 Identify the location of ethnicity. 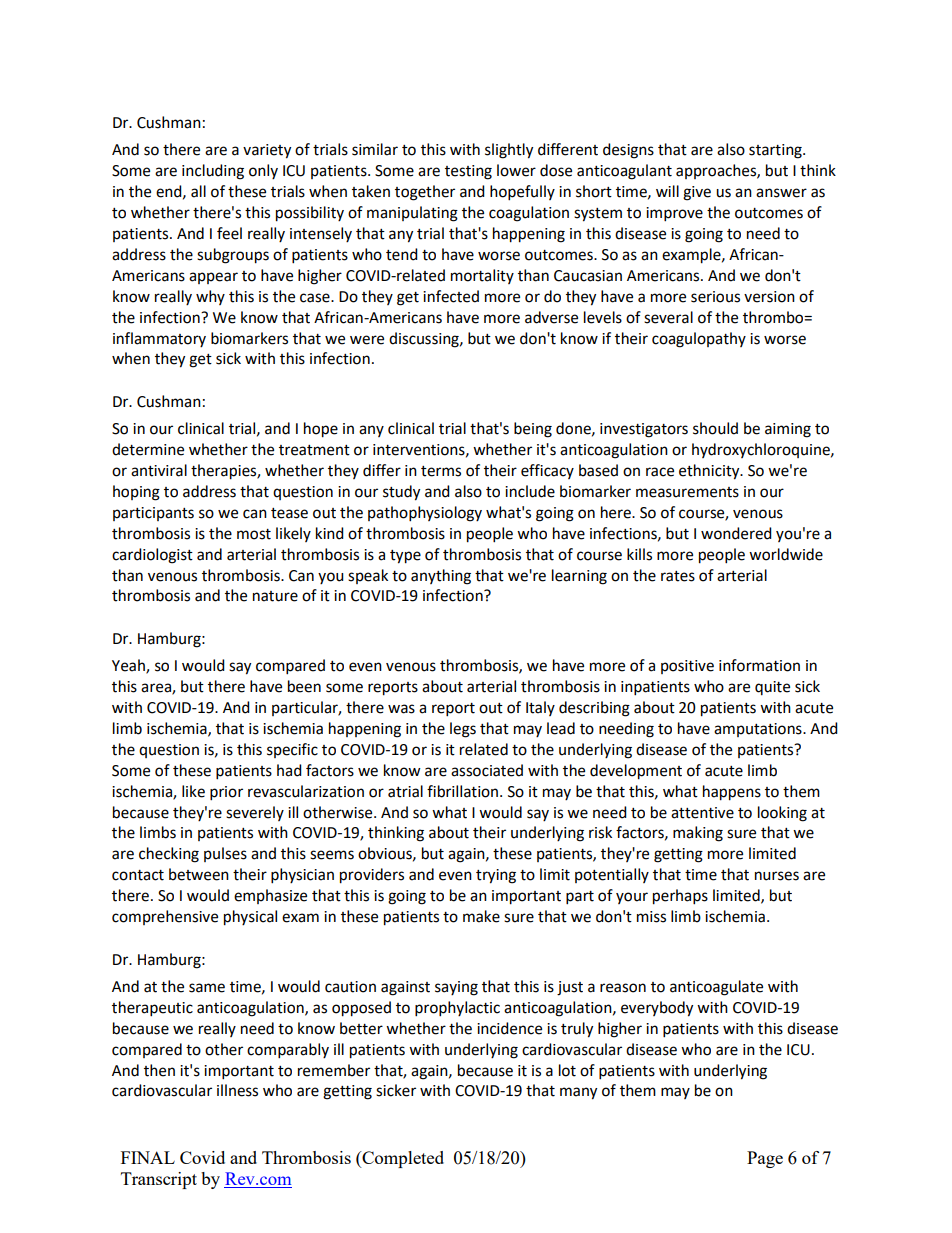
(710, 472).
